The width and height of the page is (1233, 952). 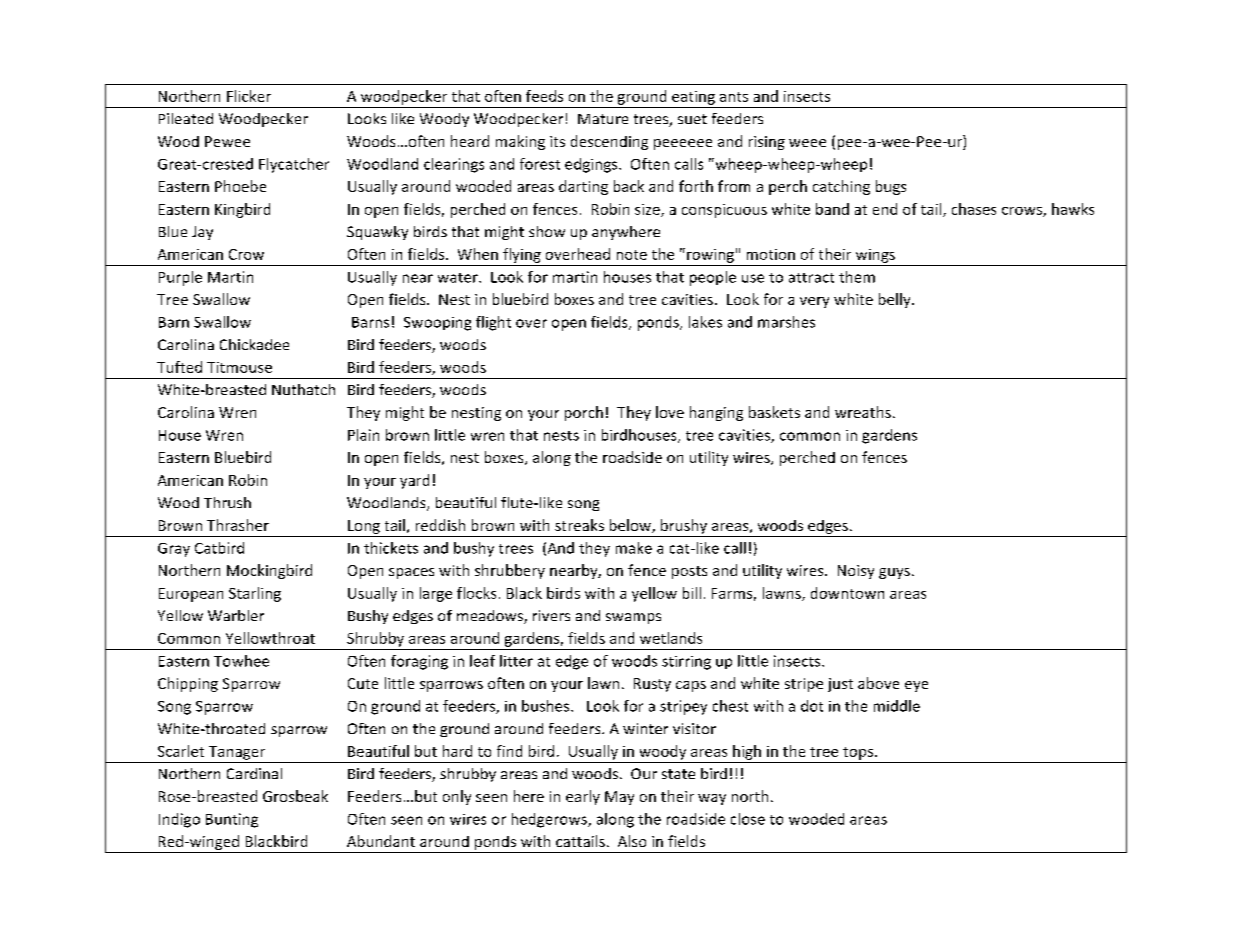 What do you see at coordinates (584, 413) in the page?
I see `porch` at bounding box center [584, 413].
